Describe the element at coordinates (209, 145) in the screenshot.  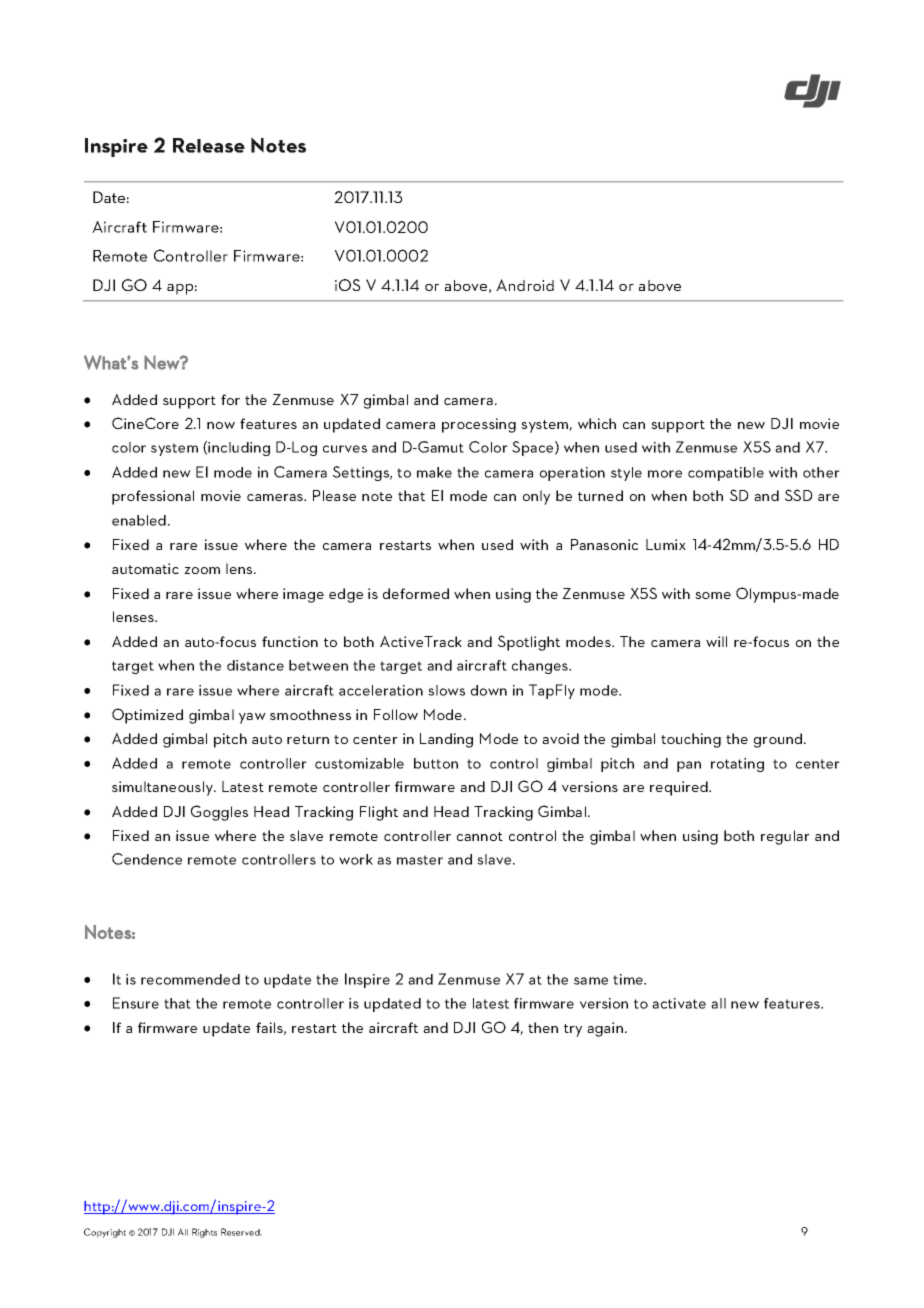
I see `Release` at that location.
